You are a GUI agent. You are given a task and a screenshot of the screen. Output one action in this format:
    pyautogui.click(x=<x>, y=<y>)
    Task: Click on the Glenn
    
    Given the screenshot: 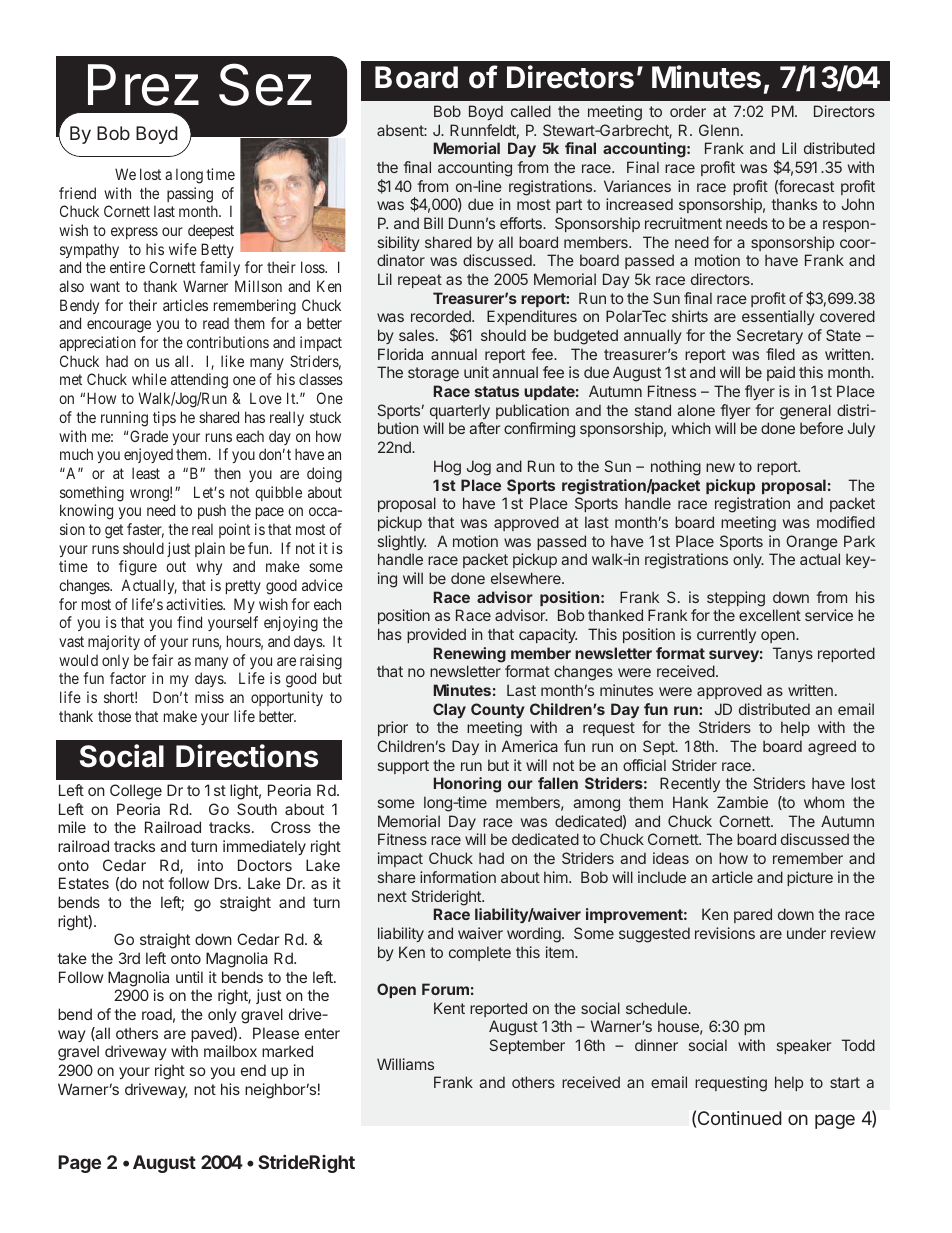 What is the action you would take?
    pyautogui.click(x=719, y=130)
